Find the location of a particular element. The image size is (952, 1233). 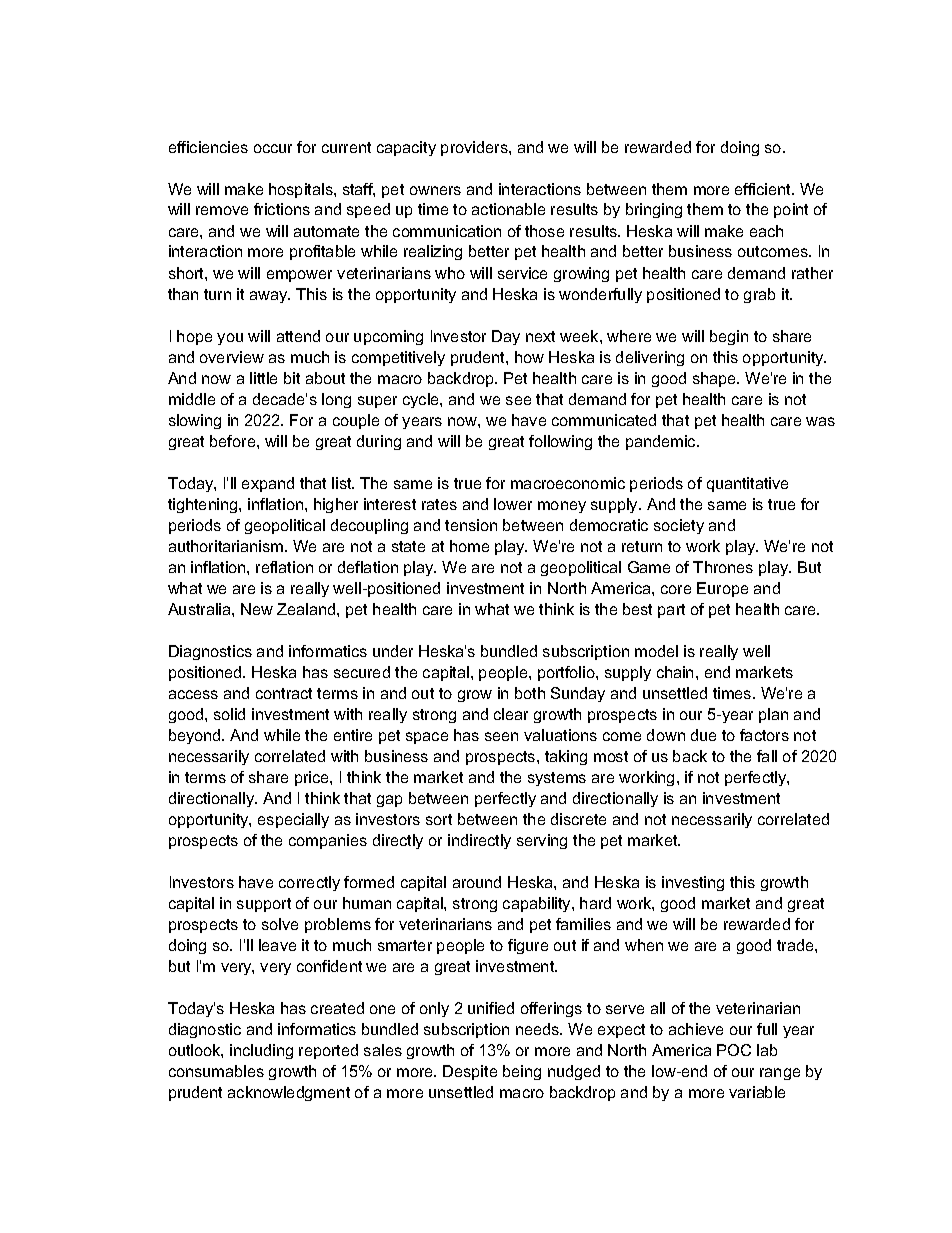

price is located at coordinates (313, 778).
